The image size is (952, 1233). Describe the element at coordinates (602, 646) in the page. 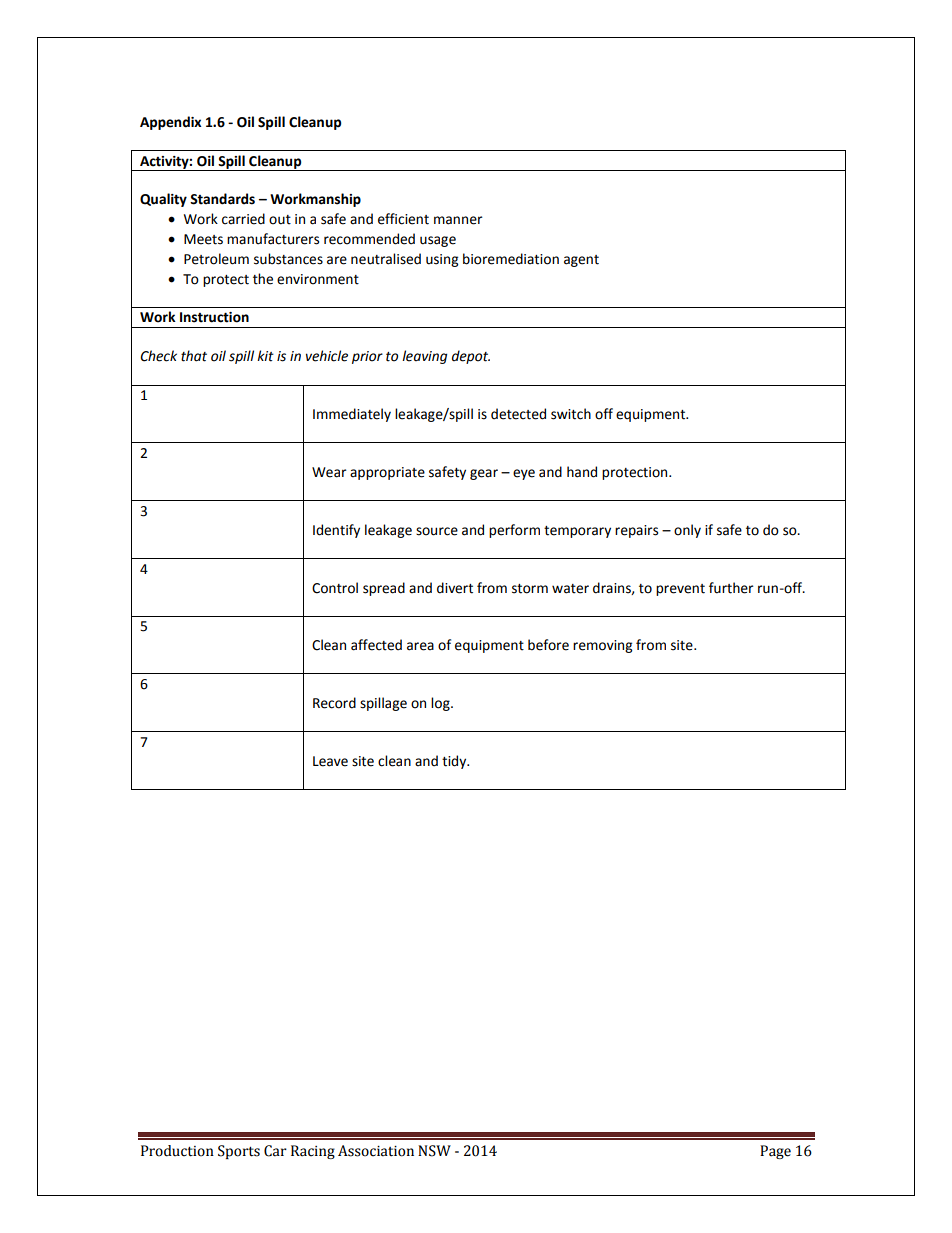

I see `removing` at that location.
